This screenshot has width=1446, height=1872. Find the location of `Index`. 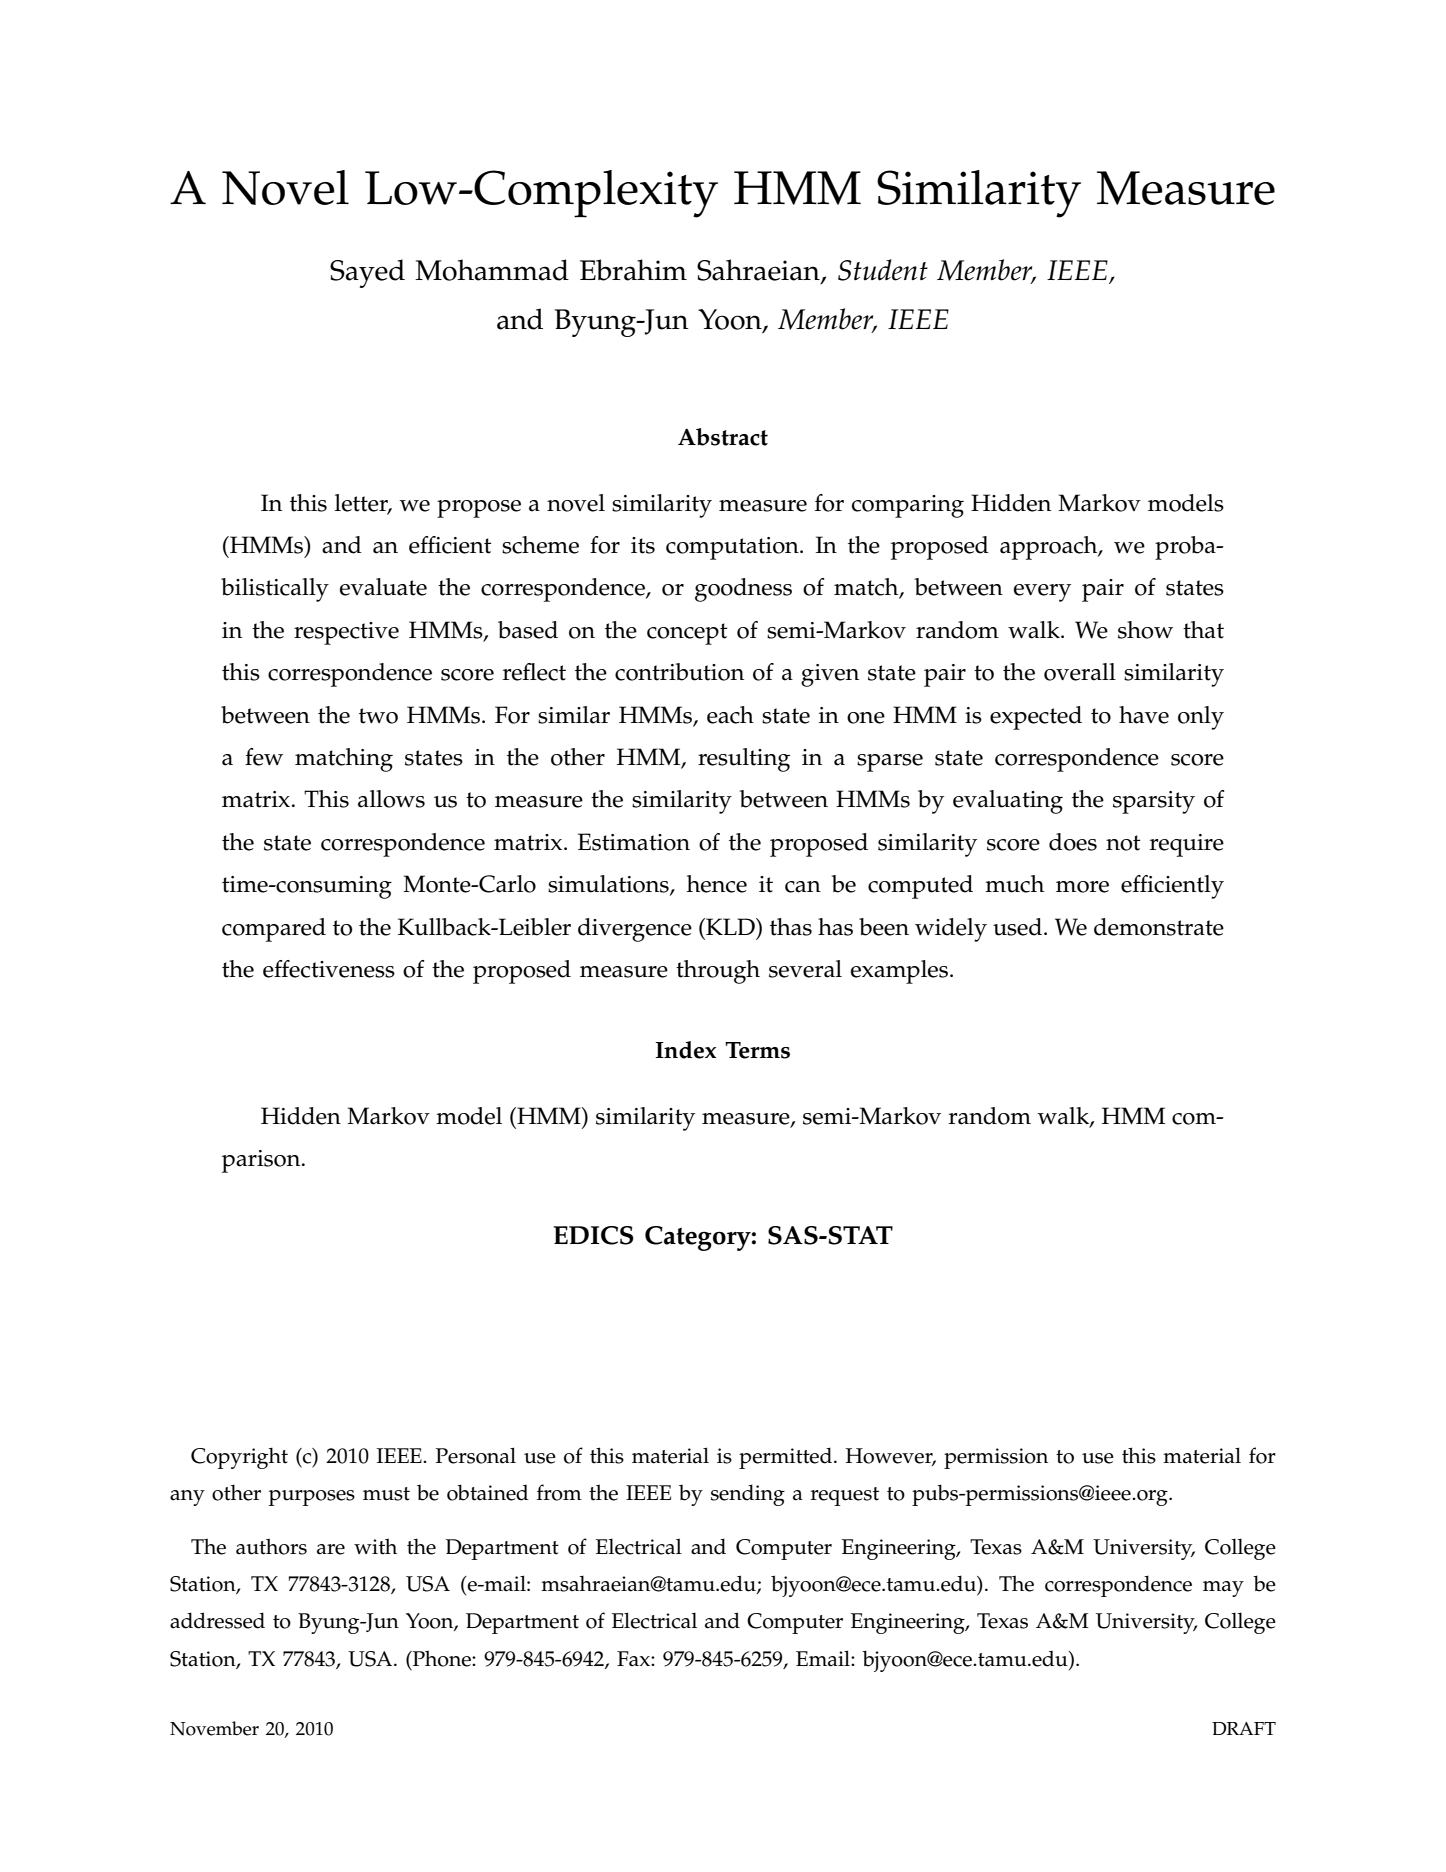

Index is located at coordinates (686, 1050).
